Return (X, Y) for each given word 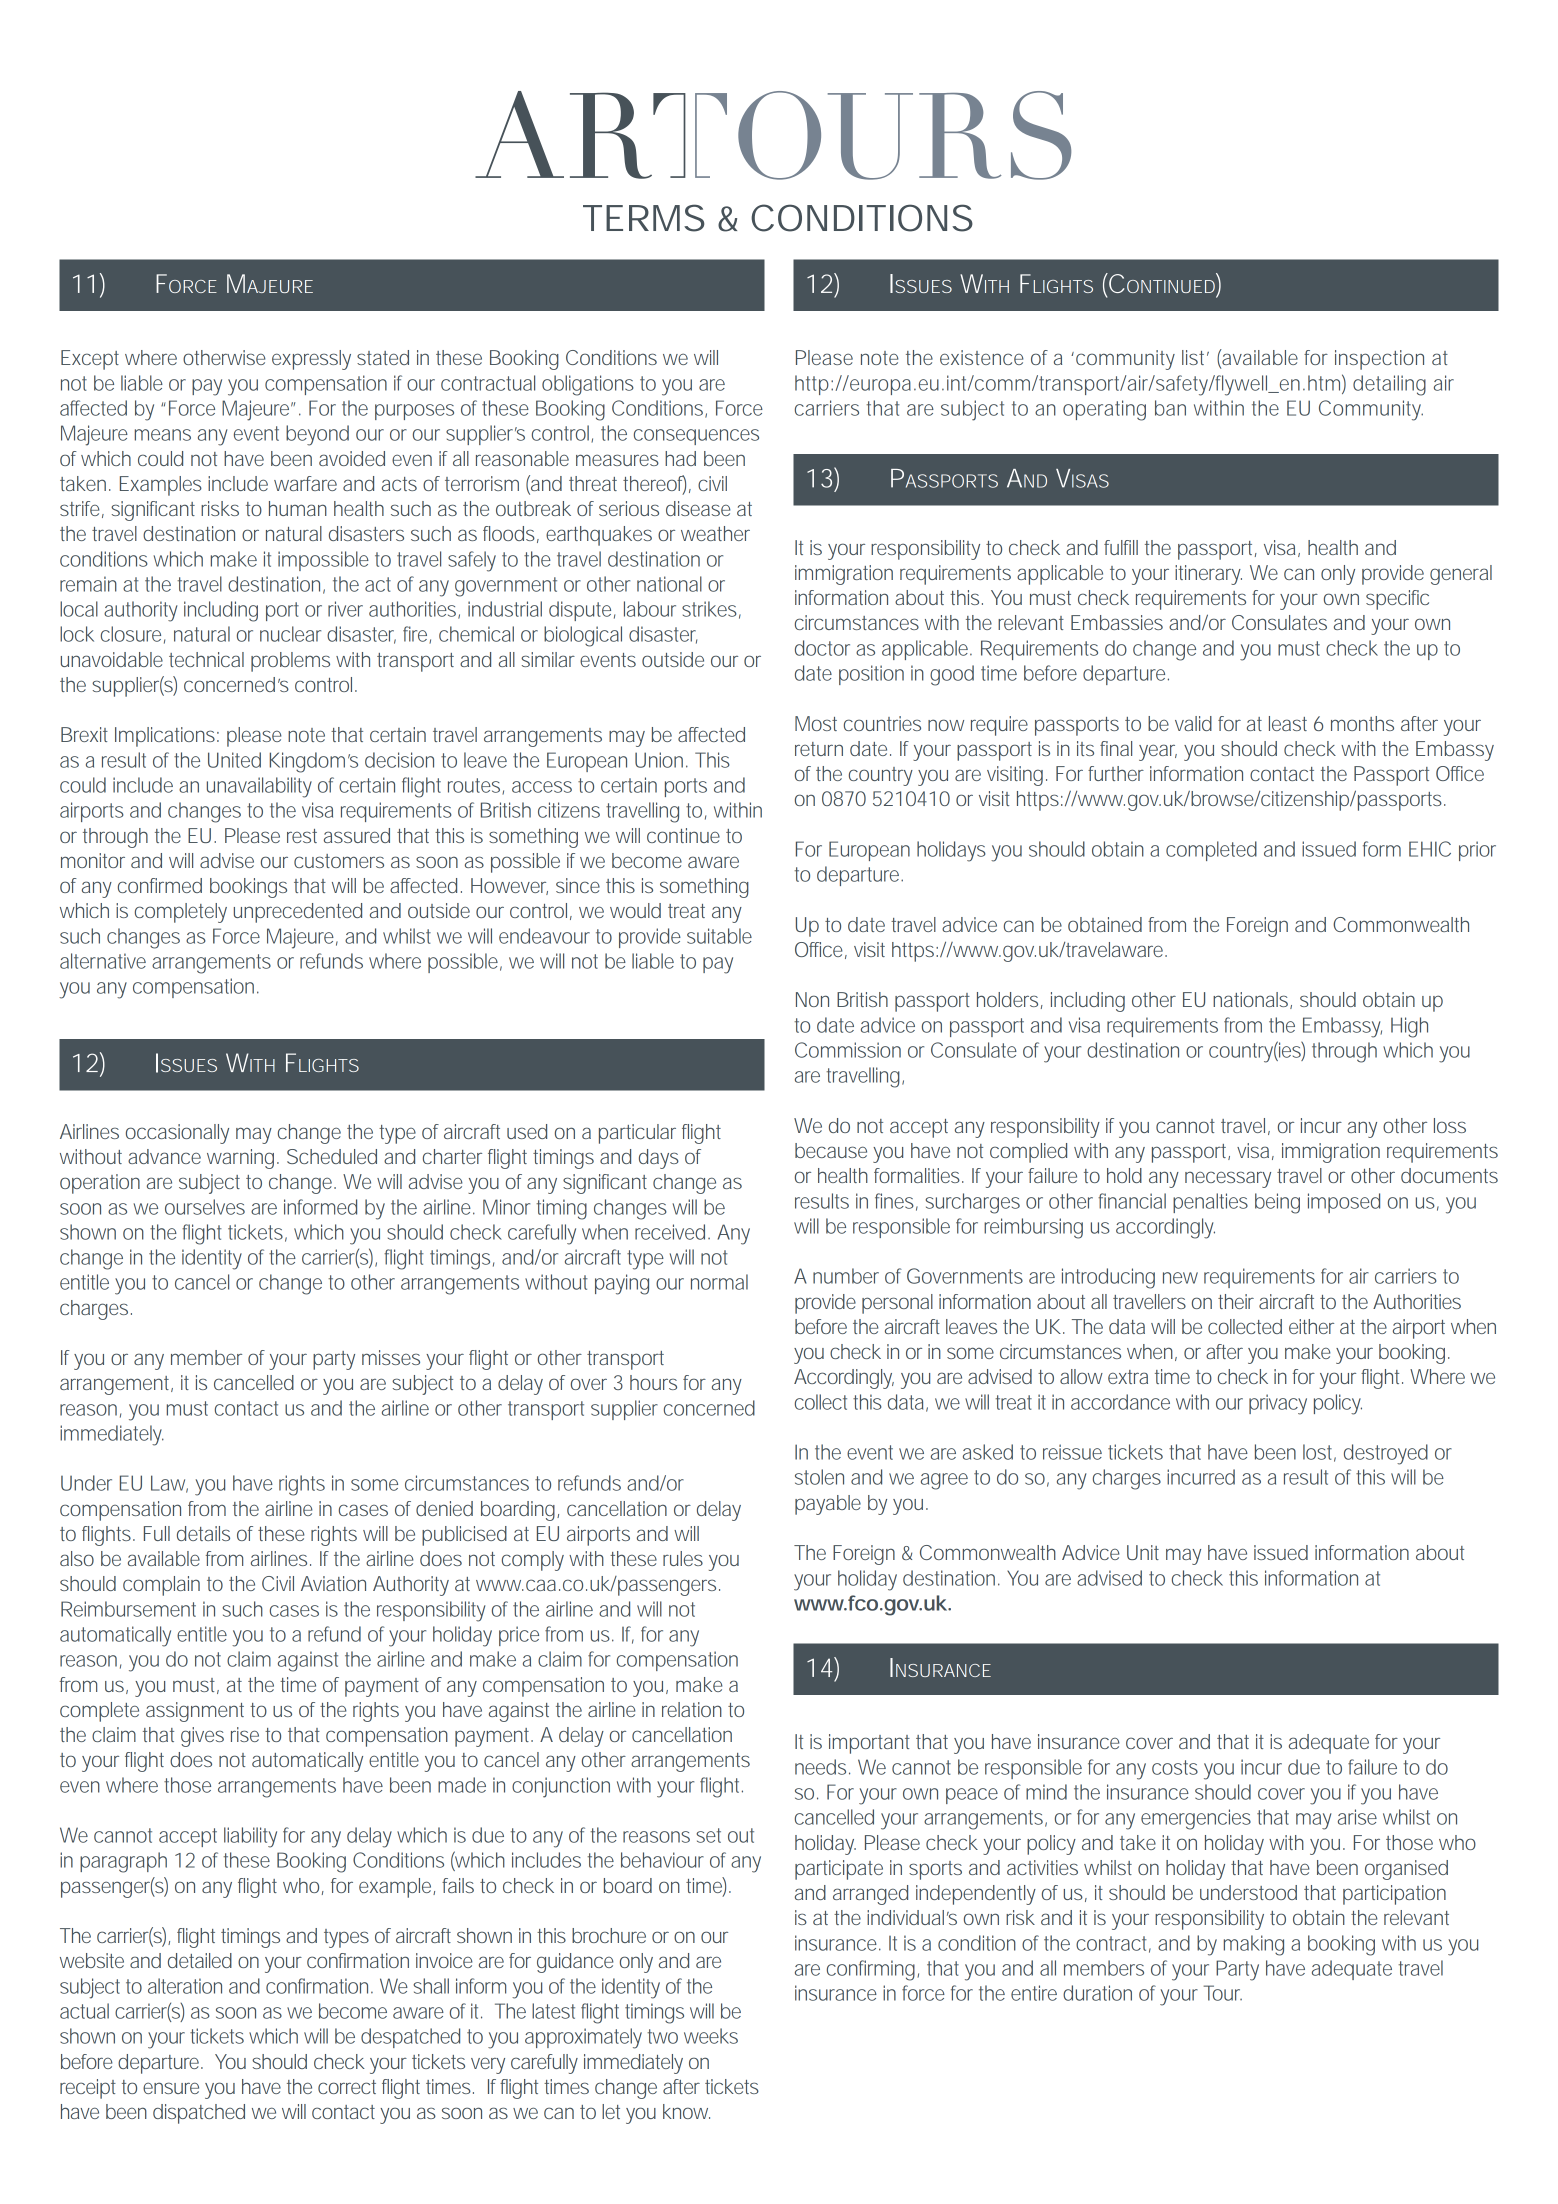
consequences (696, 437)
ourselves (205, 1207)
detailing (1389, 385)
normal (719, 1282)
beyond (317, 435)
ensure (171, 2088)
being (1277, 1203)
